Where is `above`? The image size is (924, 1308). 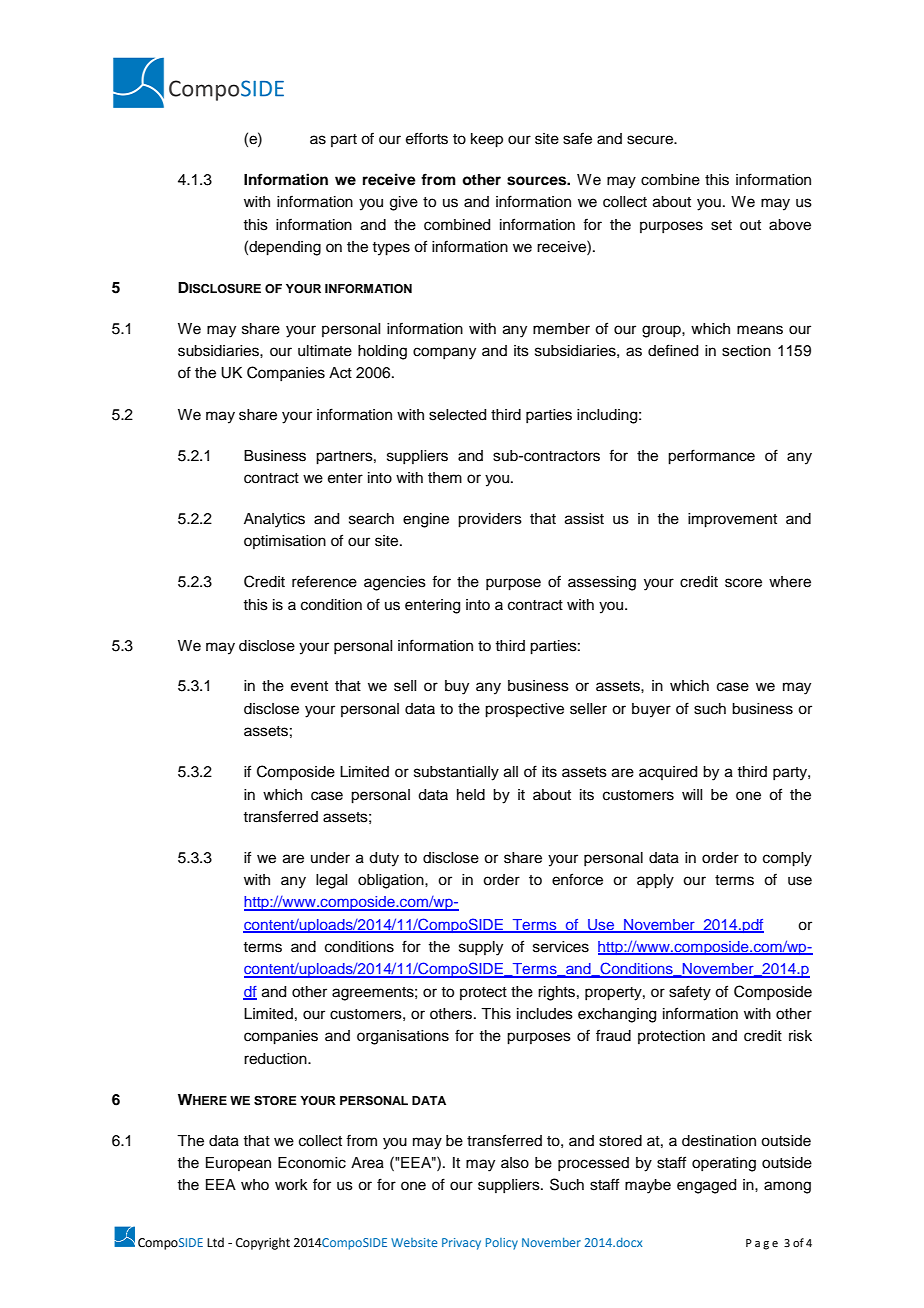 above is located at coordinates (790, 225).
